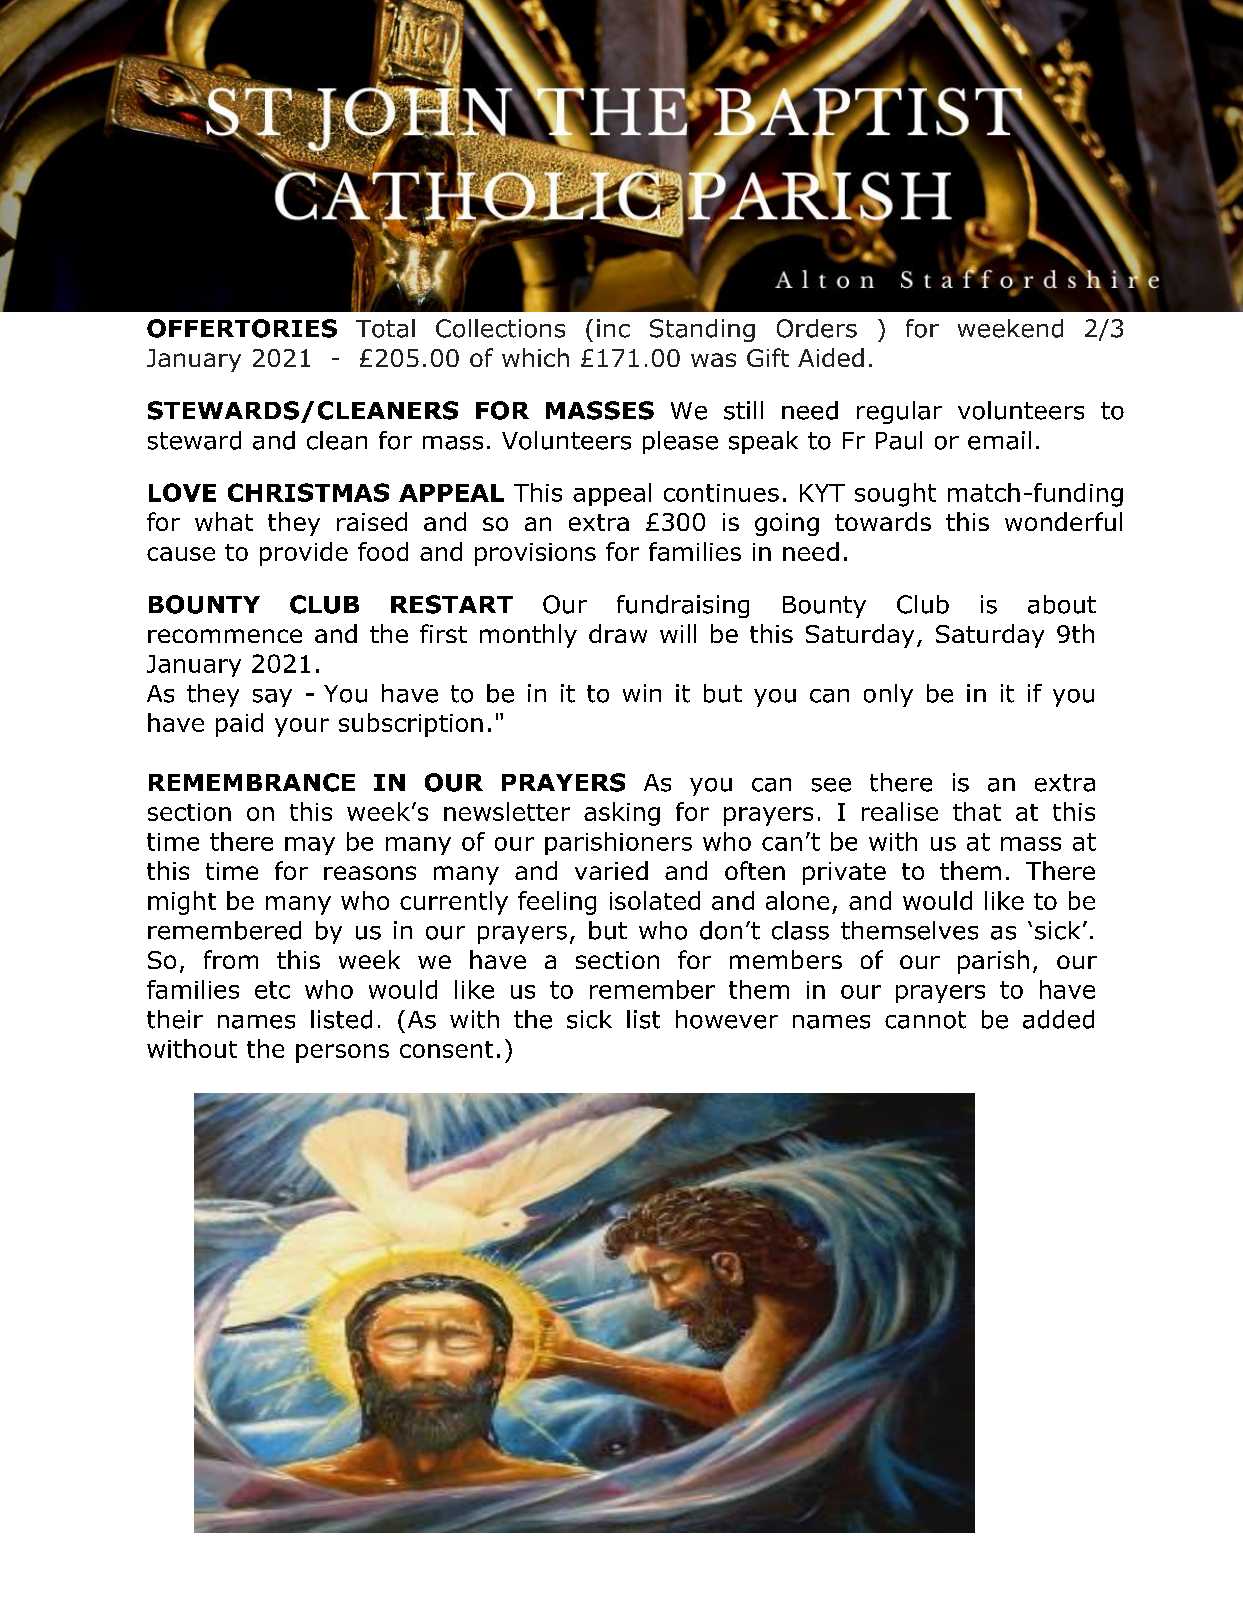  Describe the element at coordinates (342, 1053) in the image. I see `persons` at that location.
